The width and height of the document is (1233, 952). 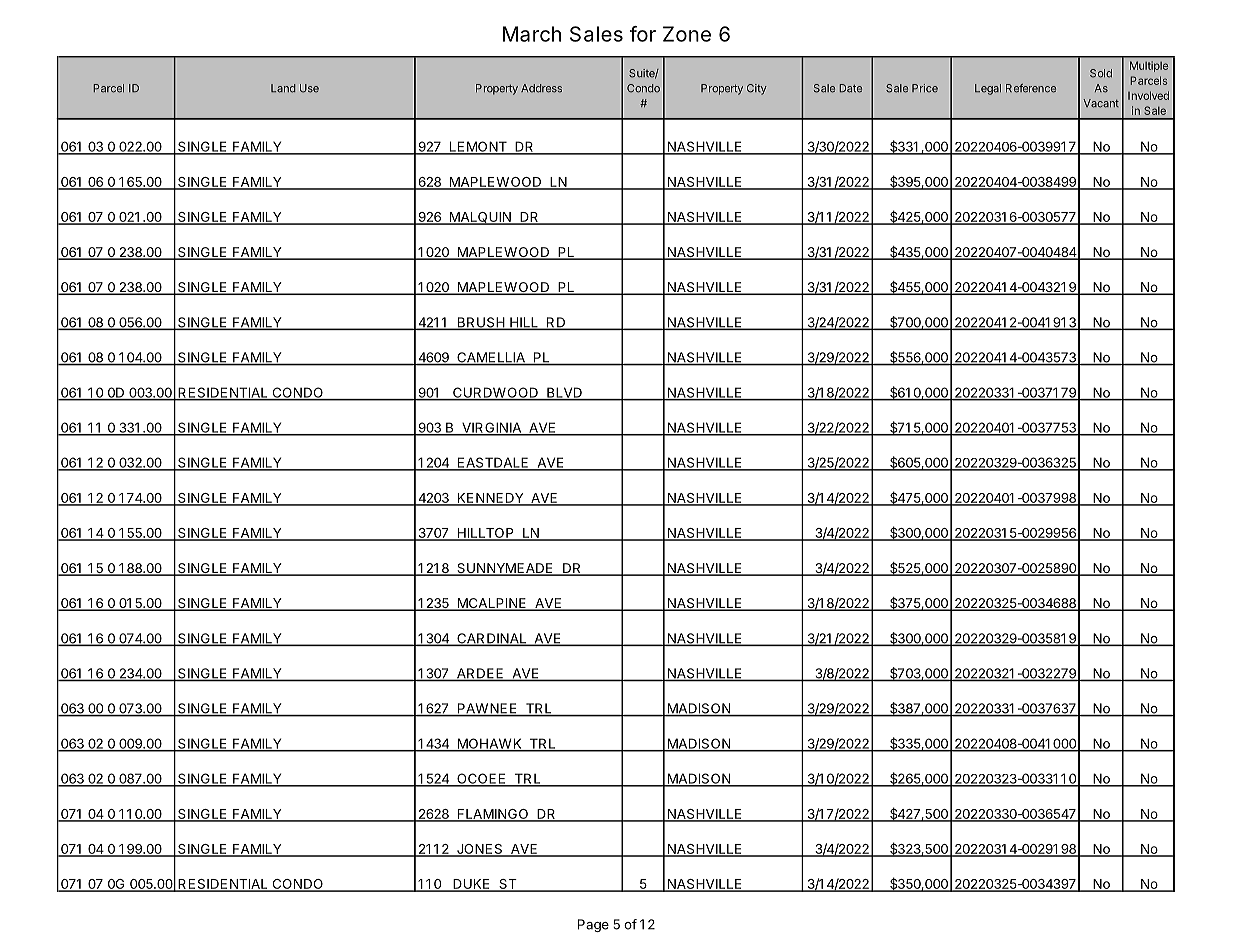 I want to click on Vacant, so click(x=1101, y=103).
